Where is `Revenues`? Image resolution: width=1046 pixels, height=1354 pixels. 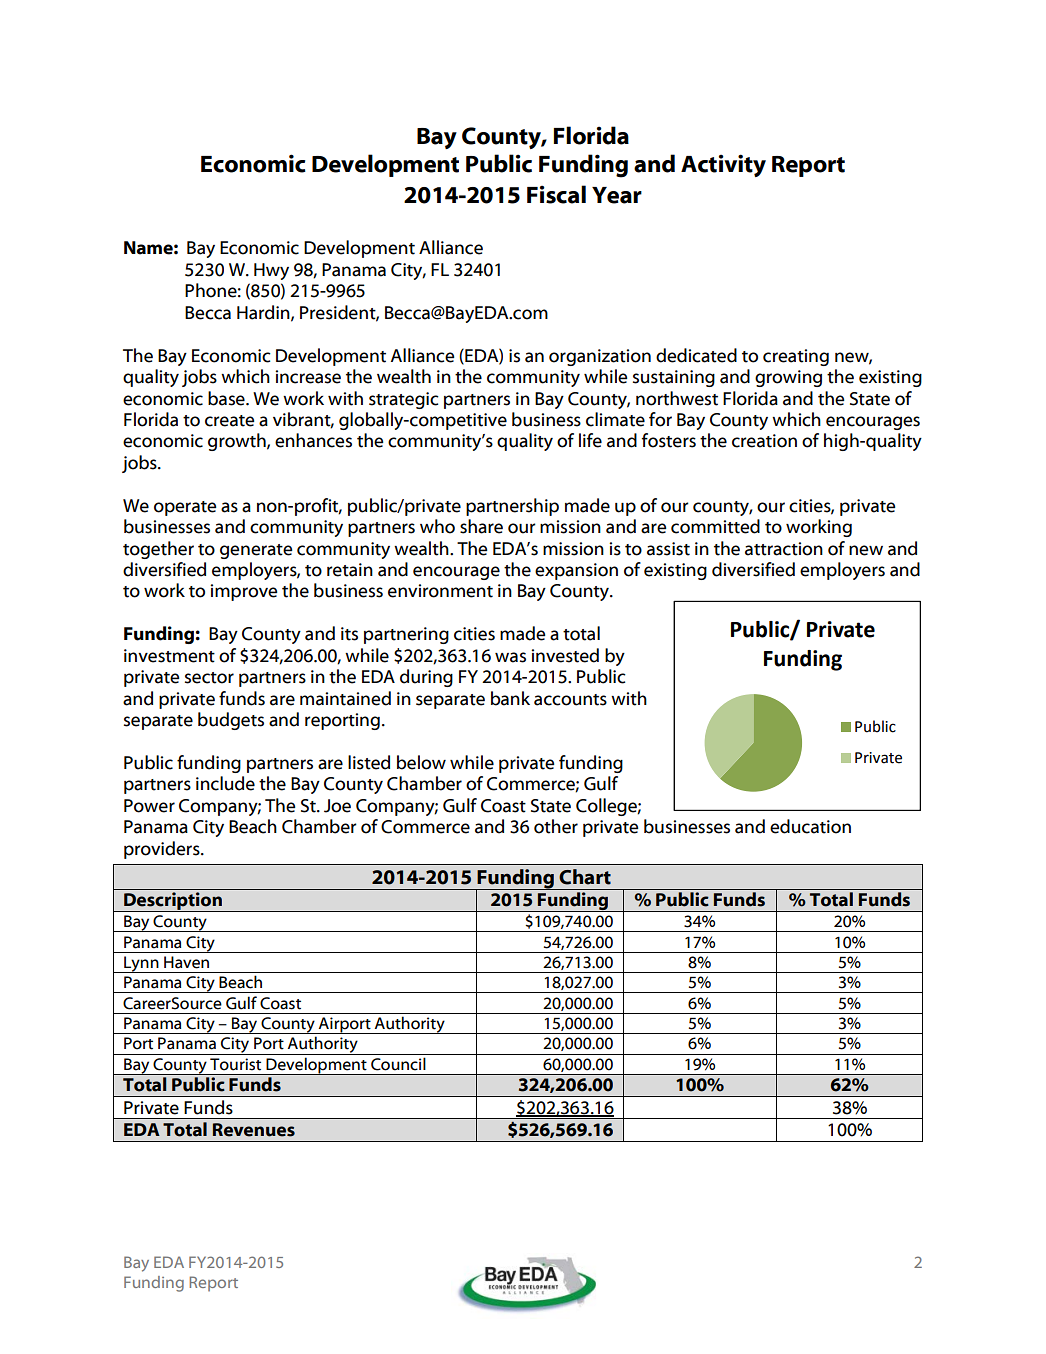
Revenues is located at coordinates (254, 1130).
